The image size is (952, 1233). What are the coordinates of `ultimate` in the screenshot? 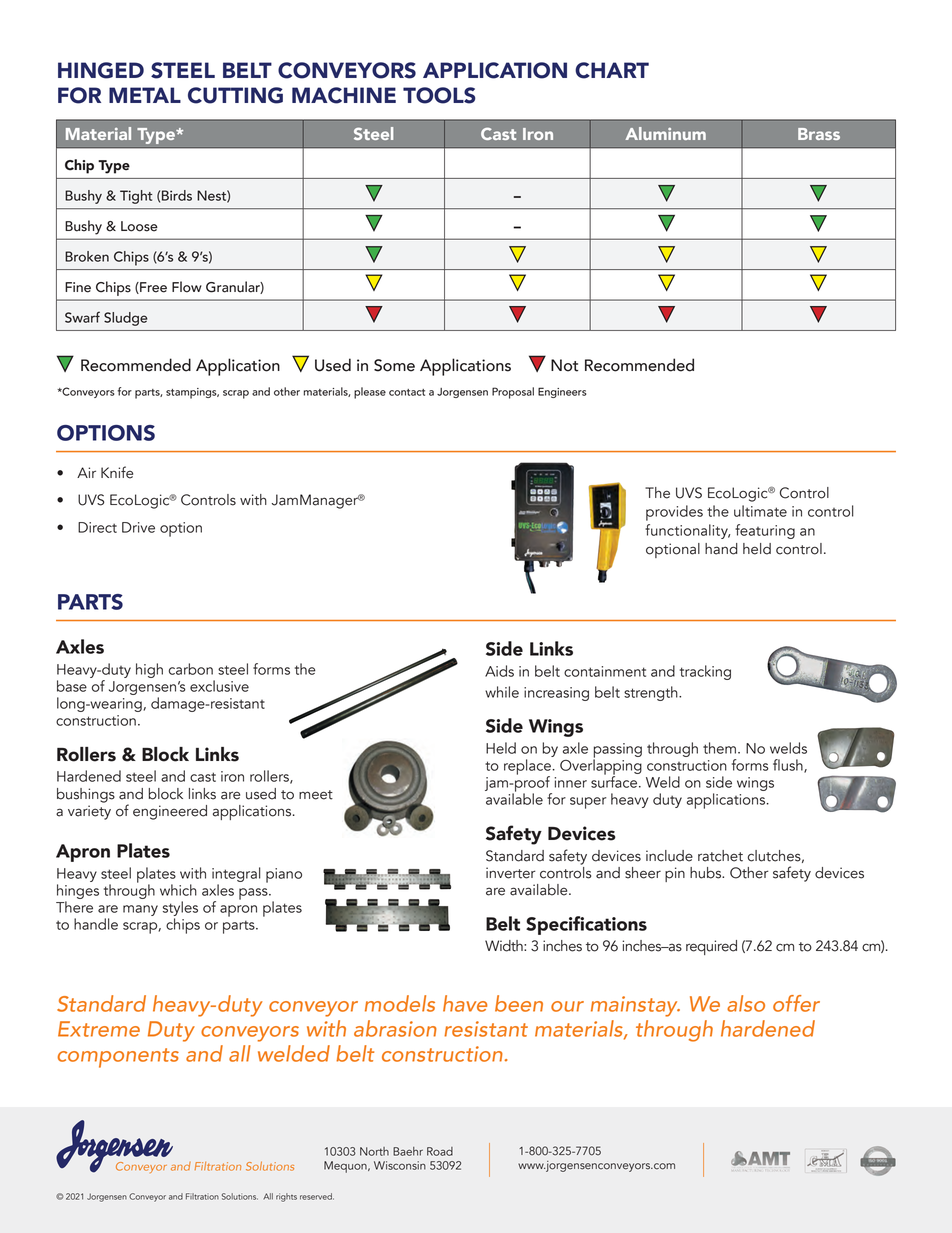 It's located at (760, 511).
